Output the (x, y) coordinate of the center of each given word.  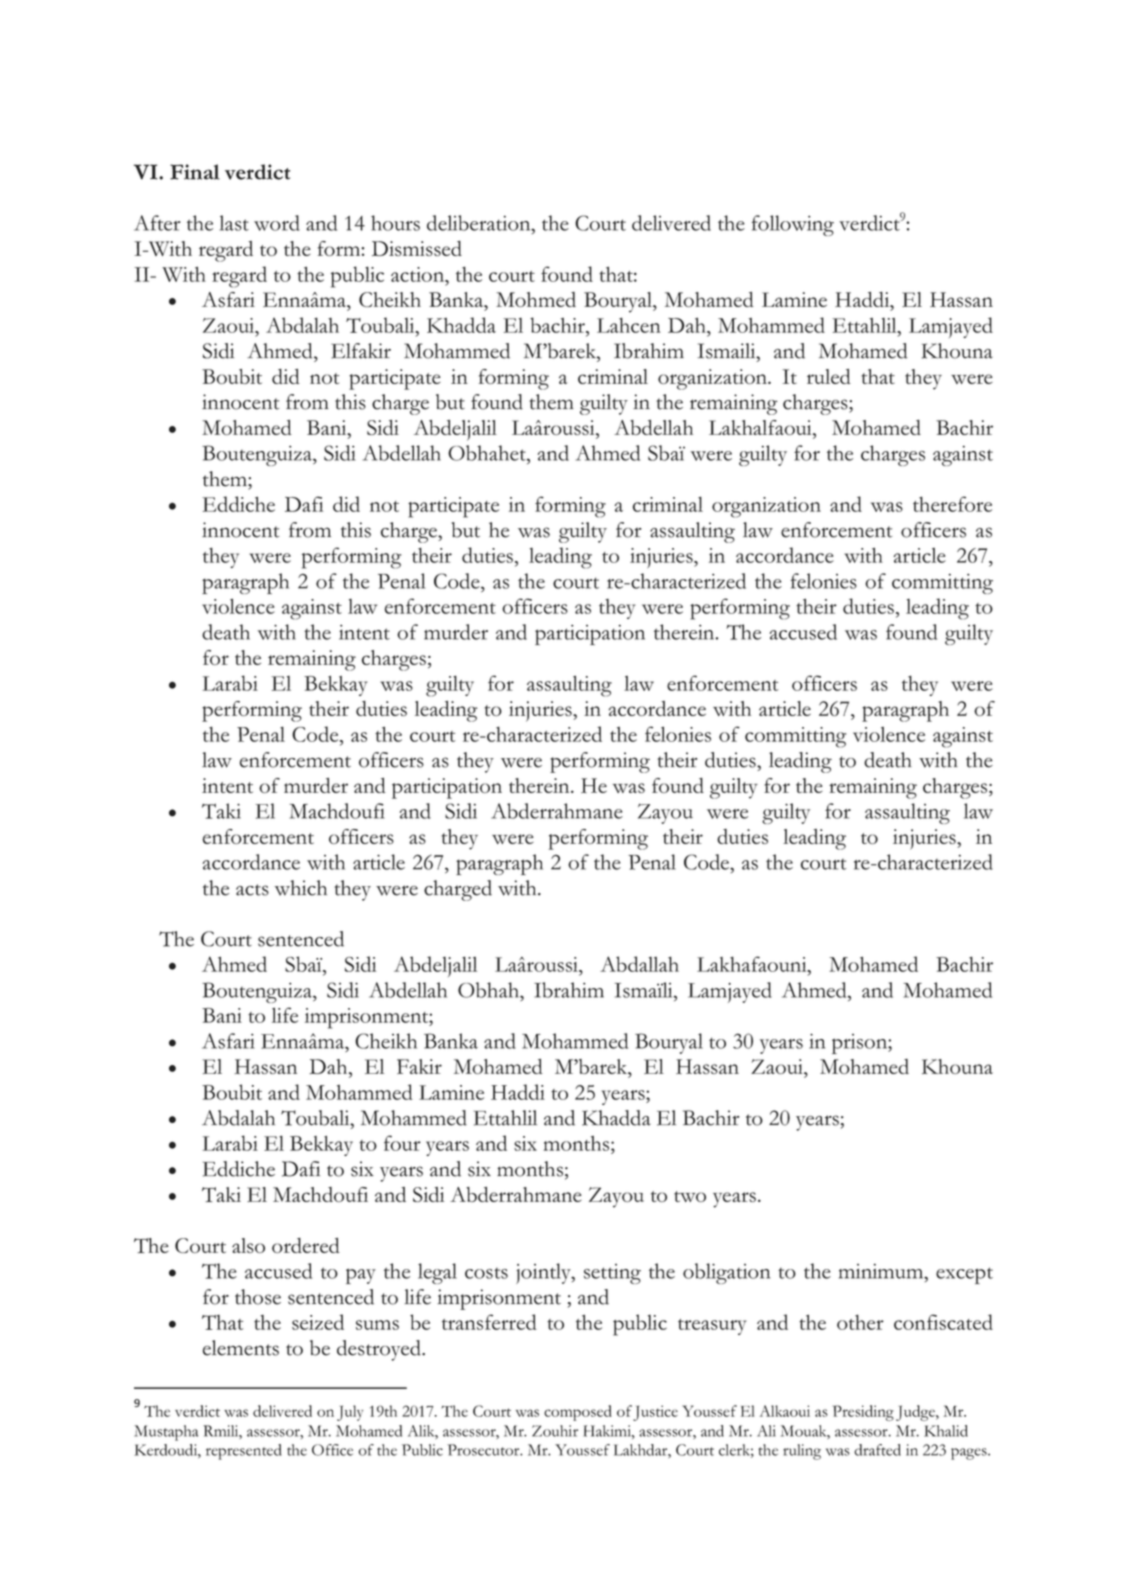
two (690, 1196)
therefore (952, 504)
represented (243, 1452)
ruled (829, 376)
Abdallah (639, 964)
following (793, 225)
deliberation (480, 223)
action (419, 274)
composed (578, 1413)
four (402, 1143)
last (234, 223)
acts (252, 890)
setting (612, 1274)
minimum (882, 1271)
